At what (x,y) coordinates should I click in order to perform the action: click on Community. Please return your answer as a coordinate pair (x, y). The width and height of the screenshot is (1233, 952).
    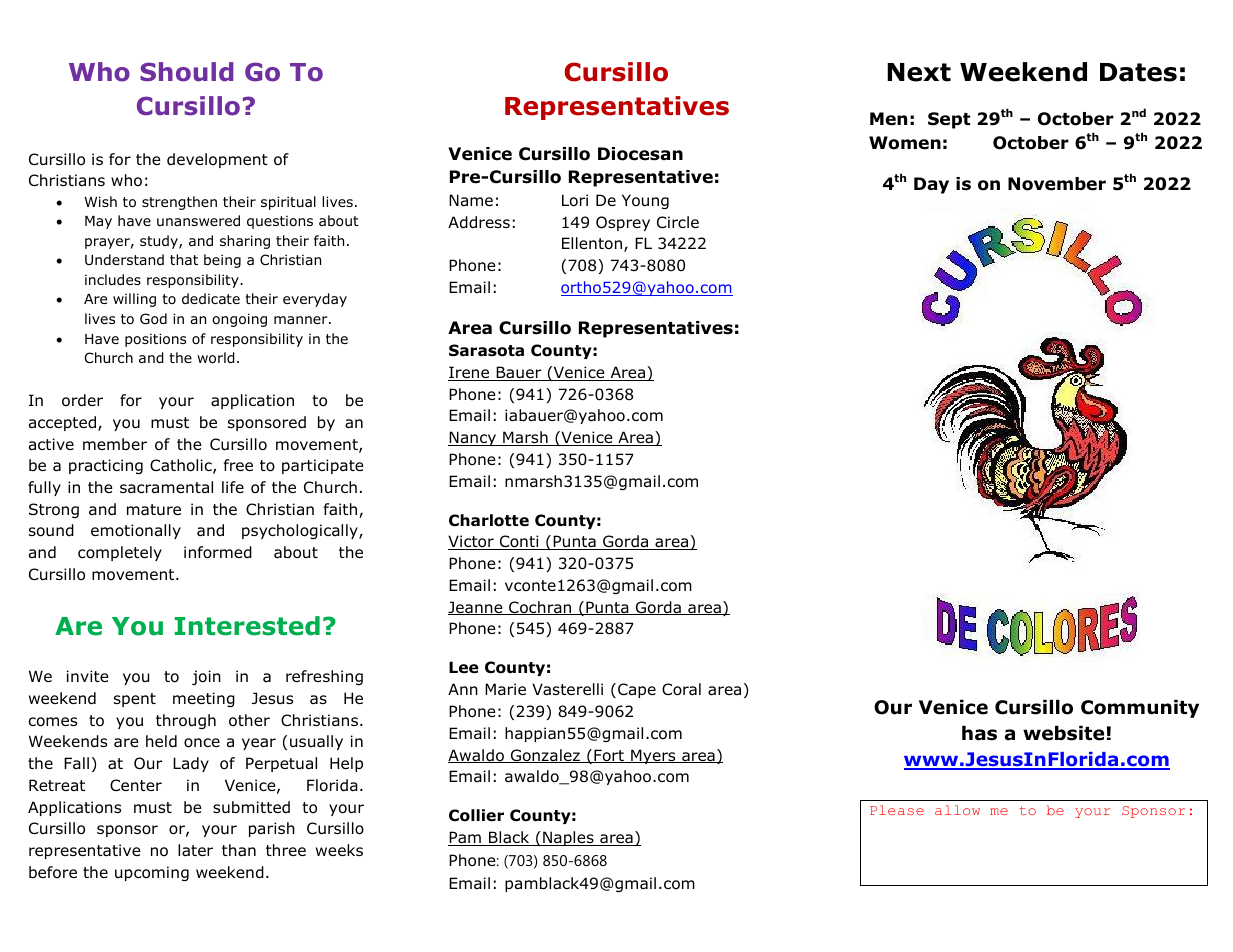
    Looking at the image, I should click on (1140, 709).
